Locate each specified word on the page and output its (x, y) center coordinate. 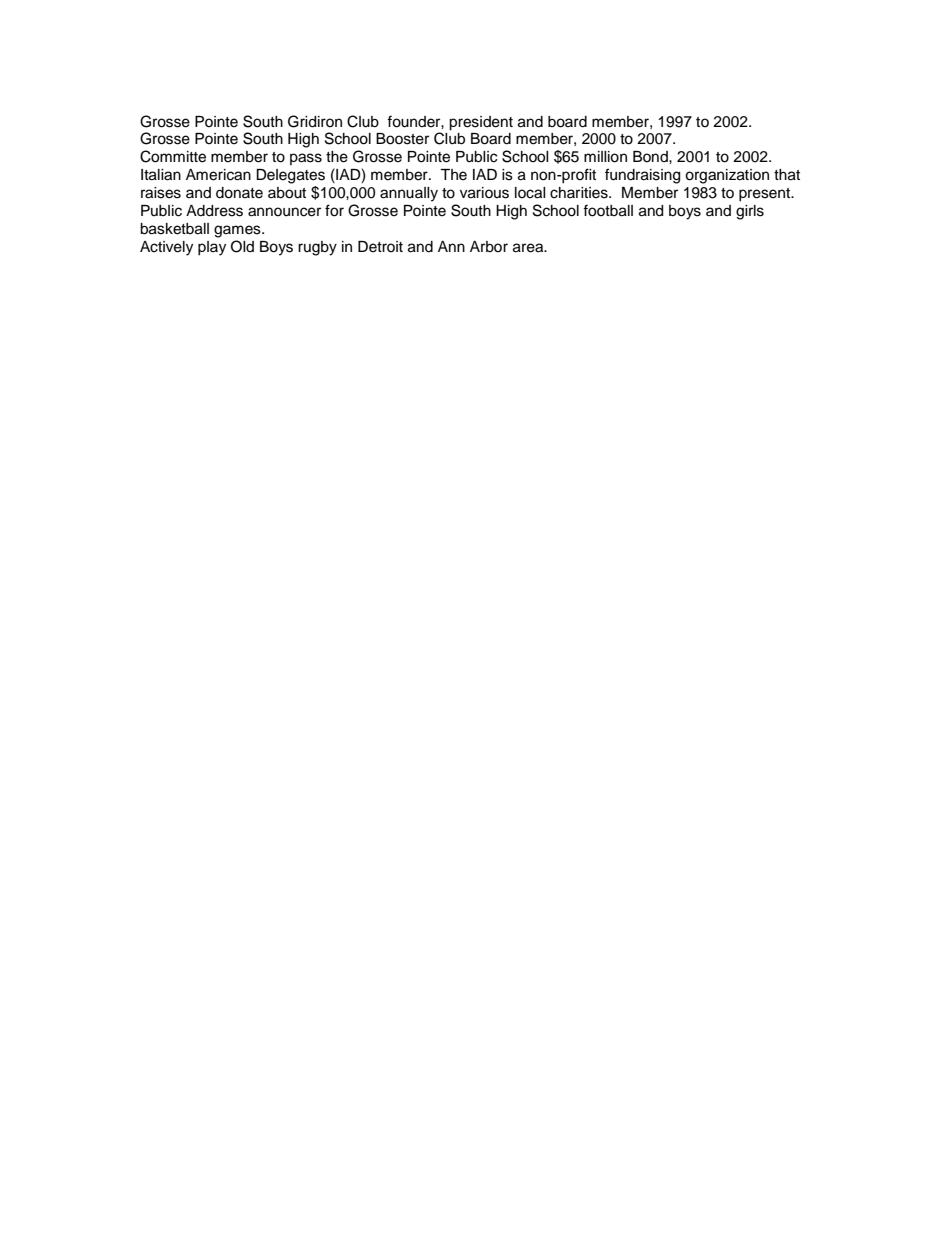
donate (239, 193)
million (605, 157)
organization (727, 176)
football (608, 210)
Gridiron (315, 121)
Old (242, 246)
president (481, 123)
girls (750, 212)
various (484, 193)
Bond (651, 156)
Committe (173, 156)
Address (214, 211)
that (787, 175)
